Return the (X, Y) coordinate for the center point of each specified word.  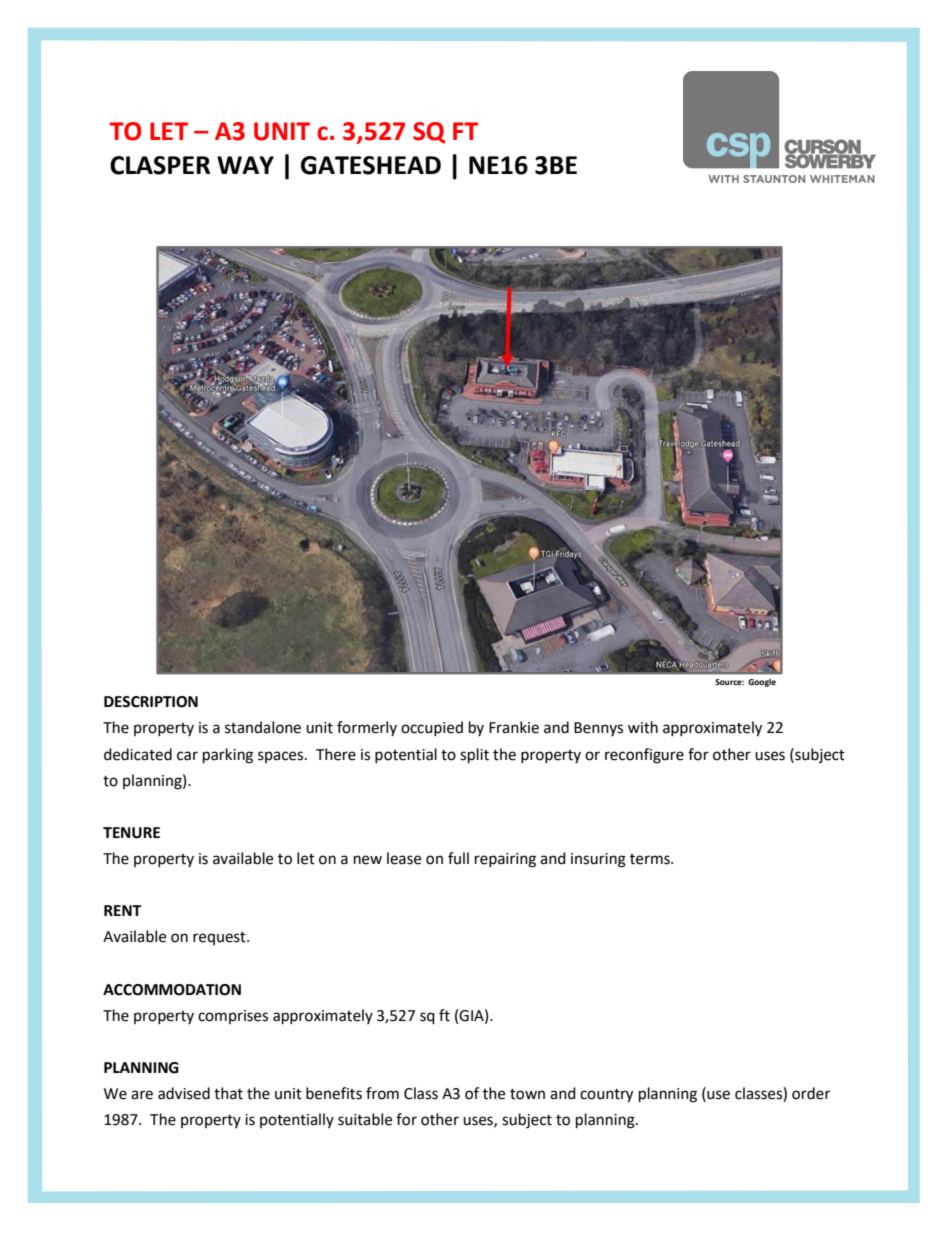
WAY (245, 165)
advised (184, 1093)
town (527, 1094)
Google (762, 682)
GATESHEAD (371, 165)
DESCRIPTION (151, 702)
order (811, 1093)
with (643, 727)
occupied (432, 728)
